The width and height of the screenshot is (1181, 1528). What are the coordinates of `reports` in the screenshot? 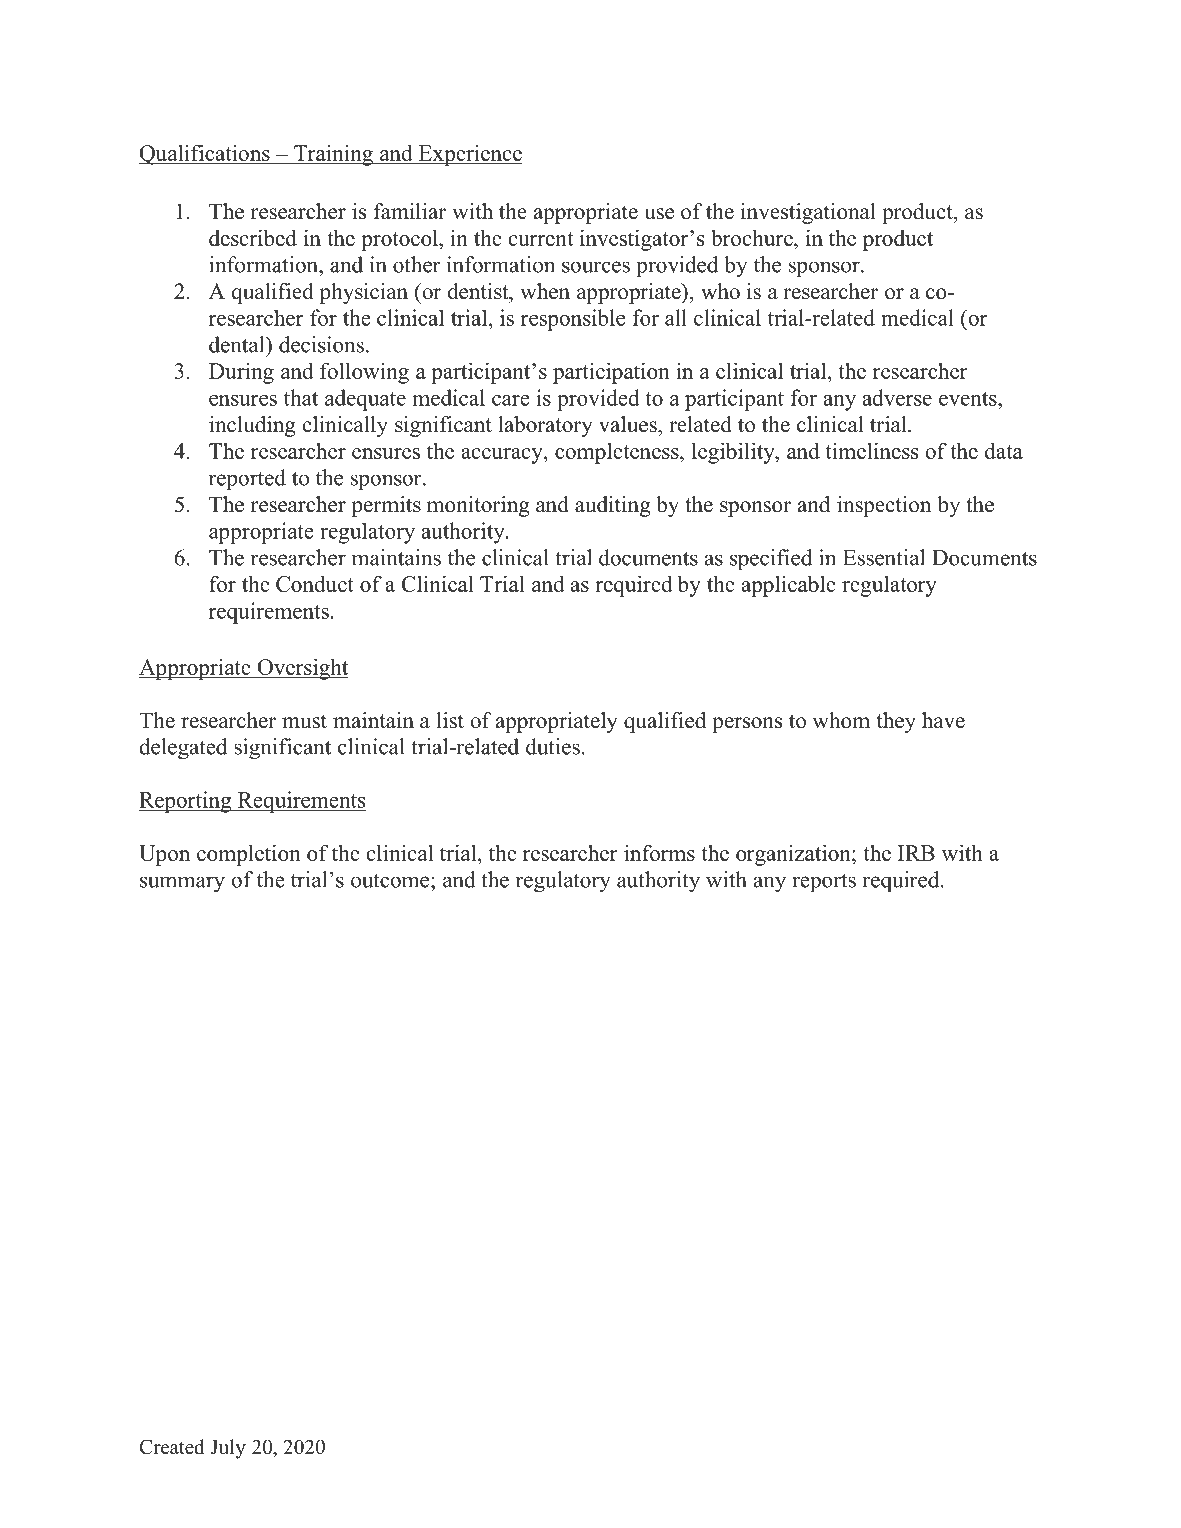 It's located at (824, 883).
